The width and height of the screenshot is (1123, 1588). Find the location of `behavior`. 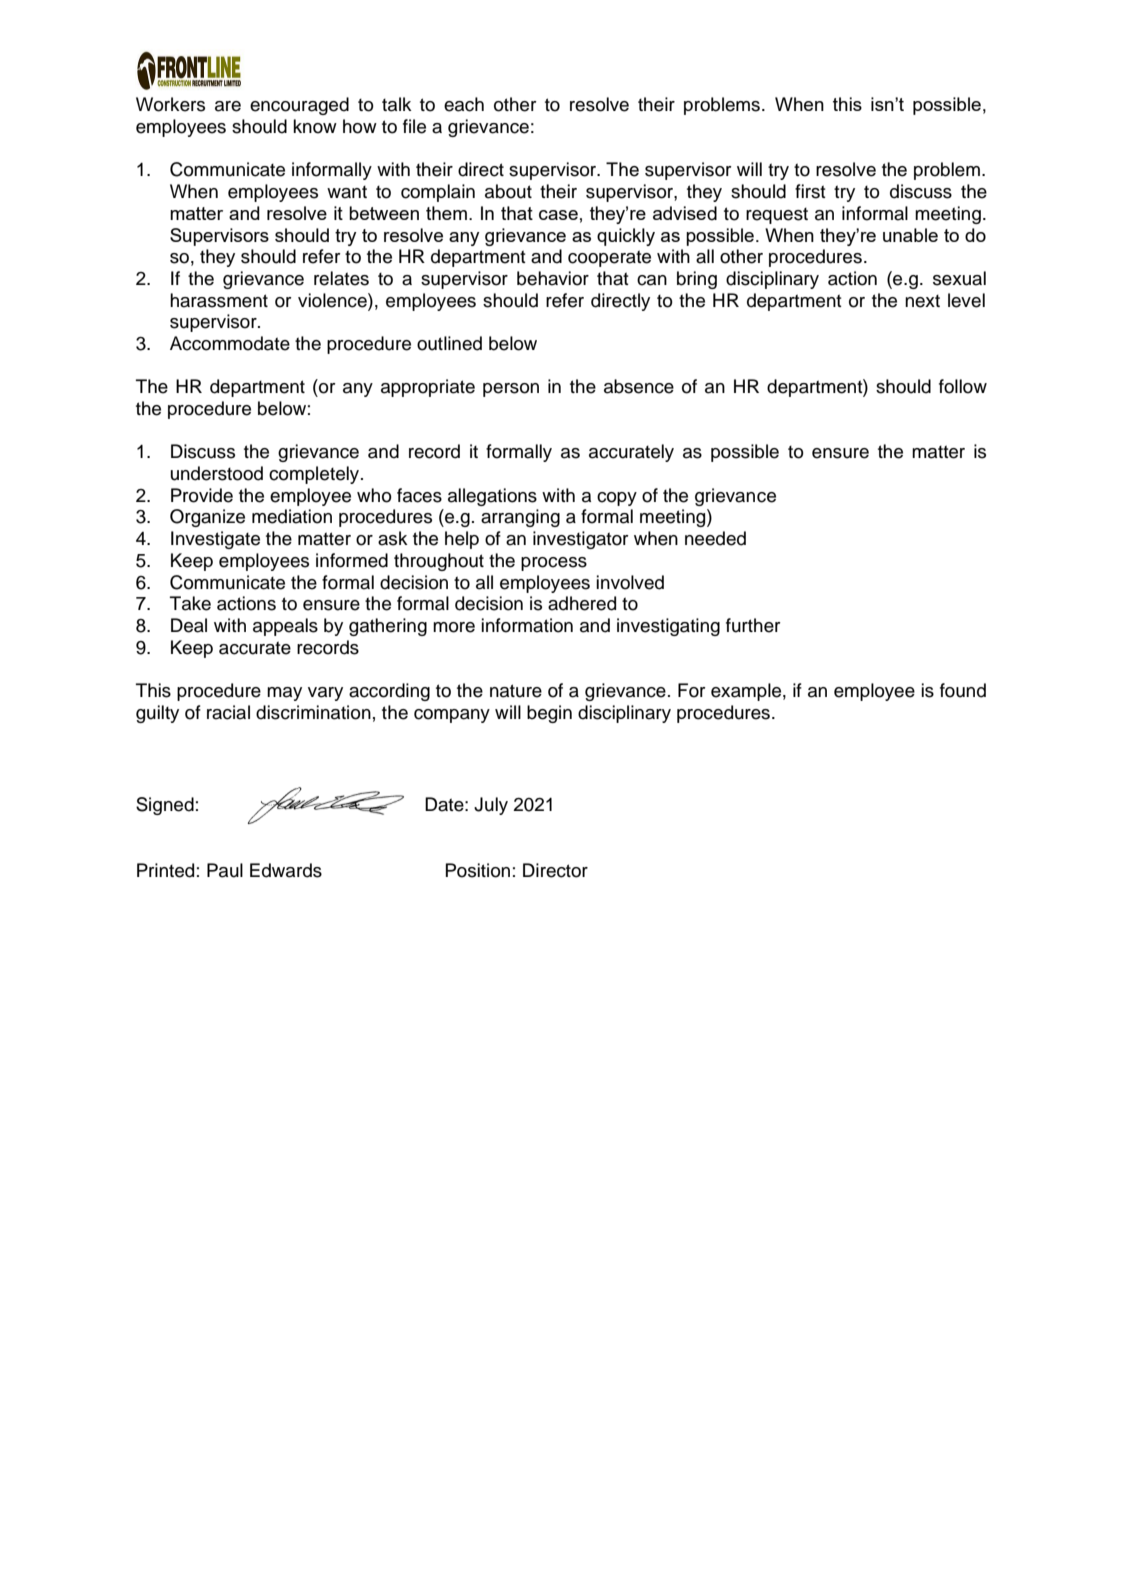

behavior is located at coordinates (553, 278).
